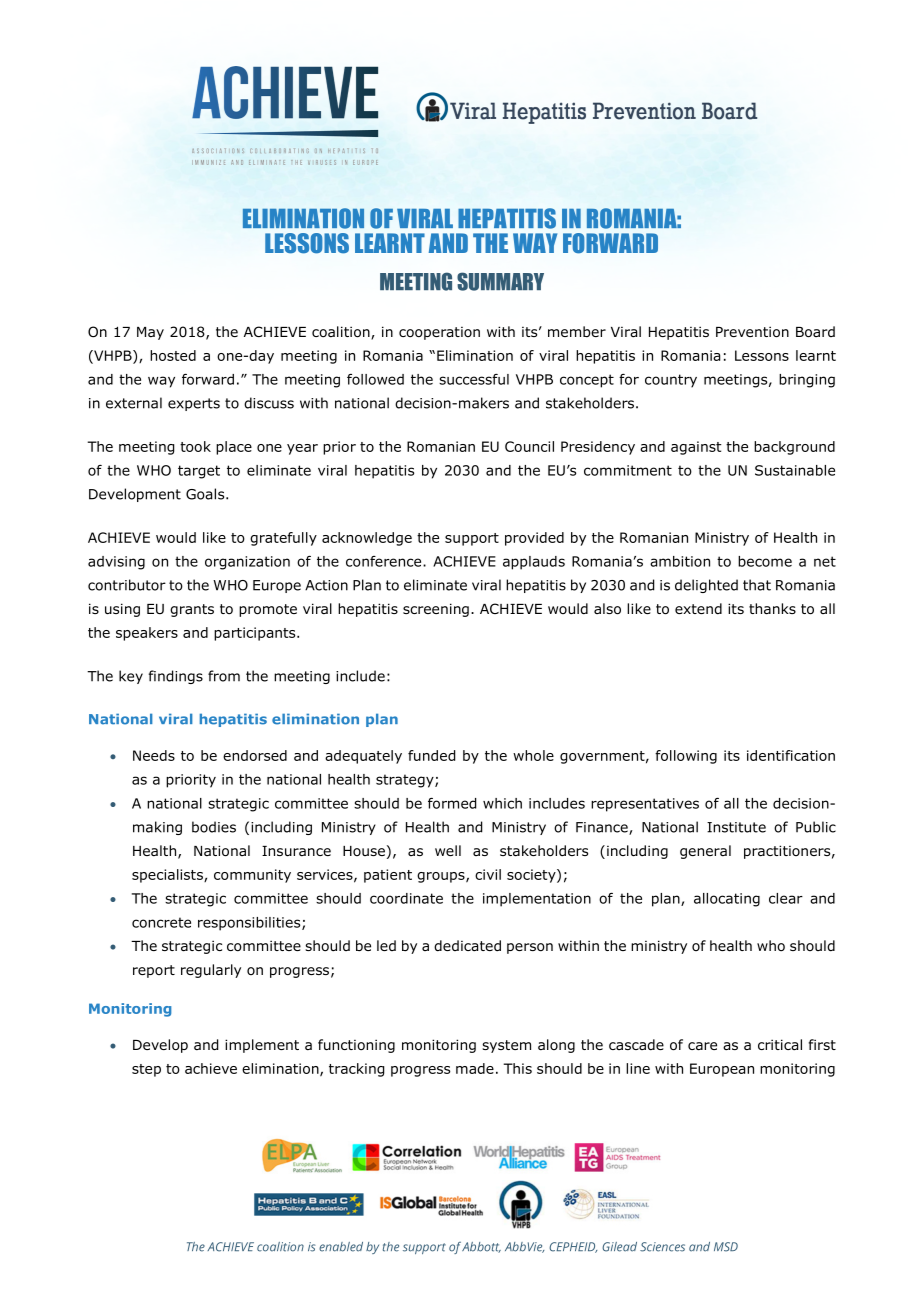  Describe the element at coordinates (150, 333) in the image. I see `May` at that location.
